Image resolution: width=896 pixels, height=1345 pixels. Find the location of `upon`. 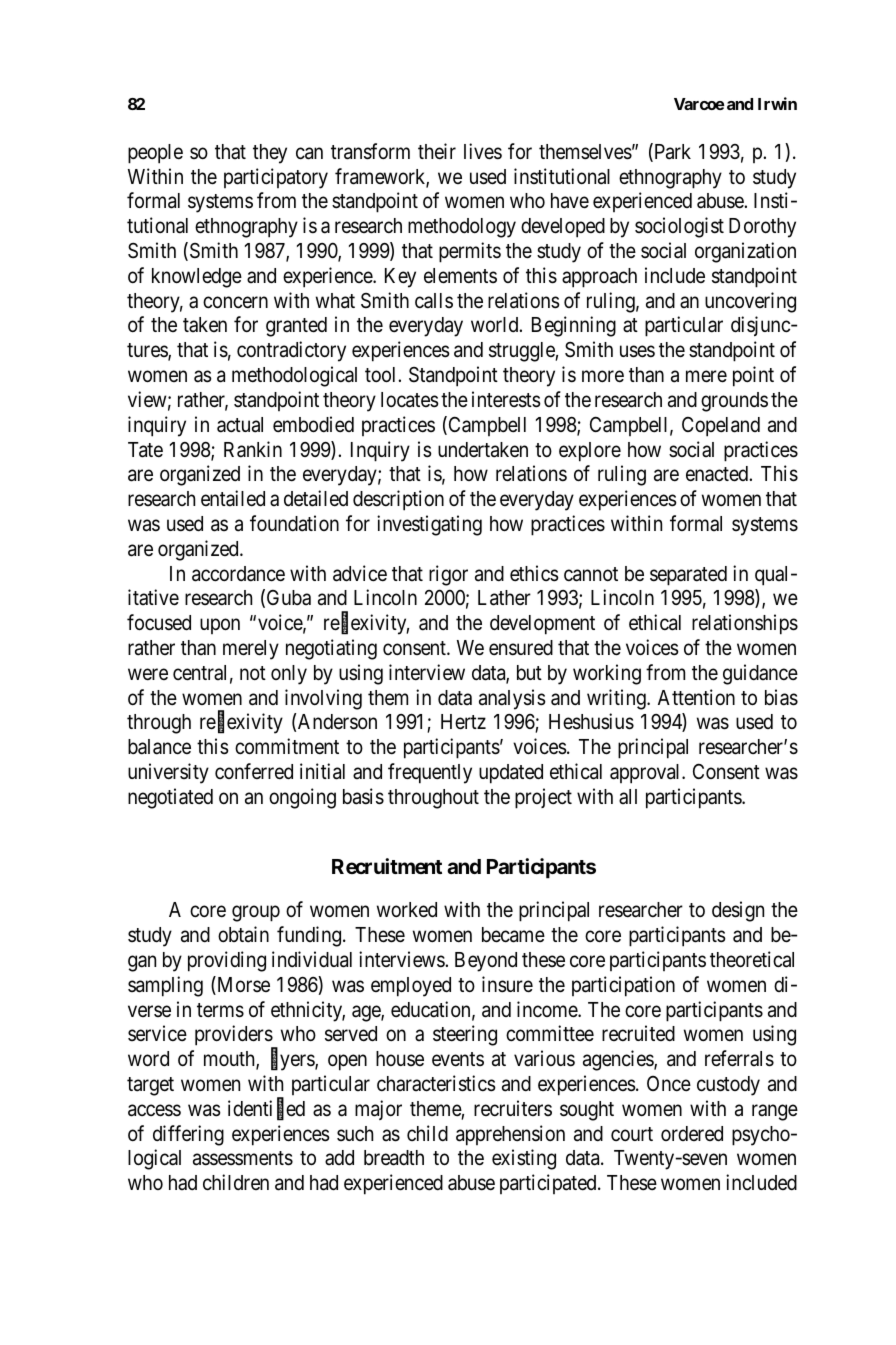

upon is located at coordinates (220, 626).
